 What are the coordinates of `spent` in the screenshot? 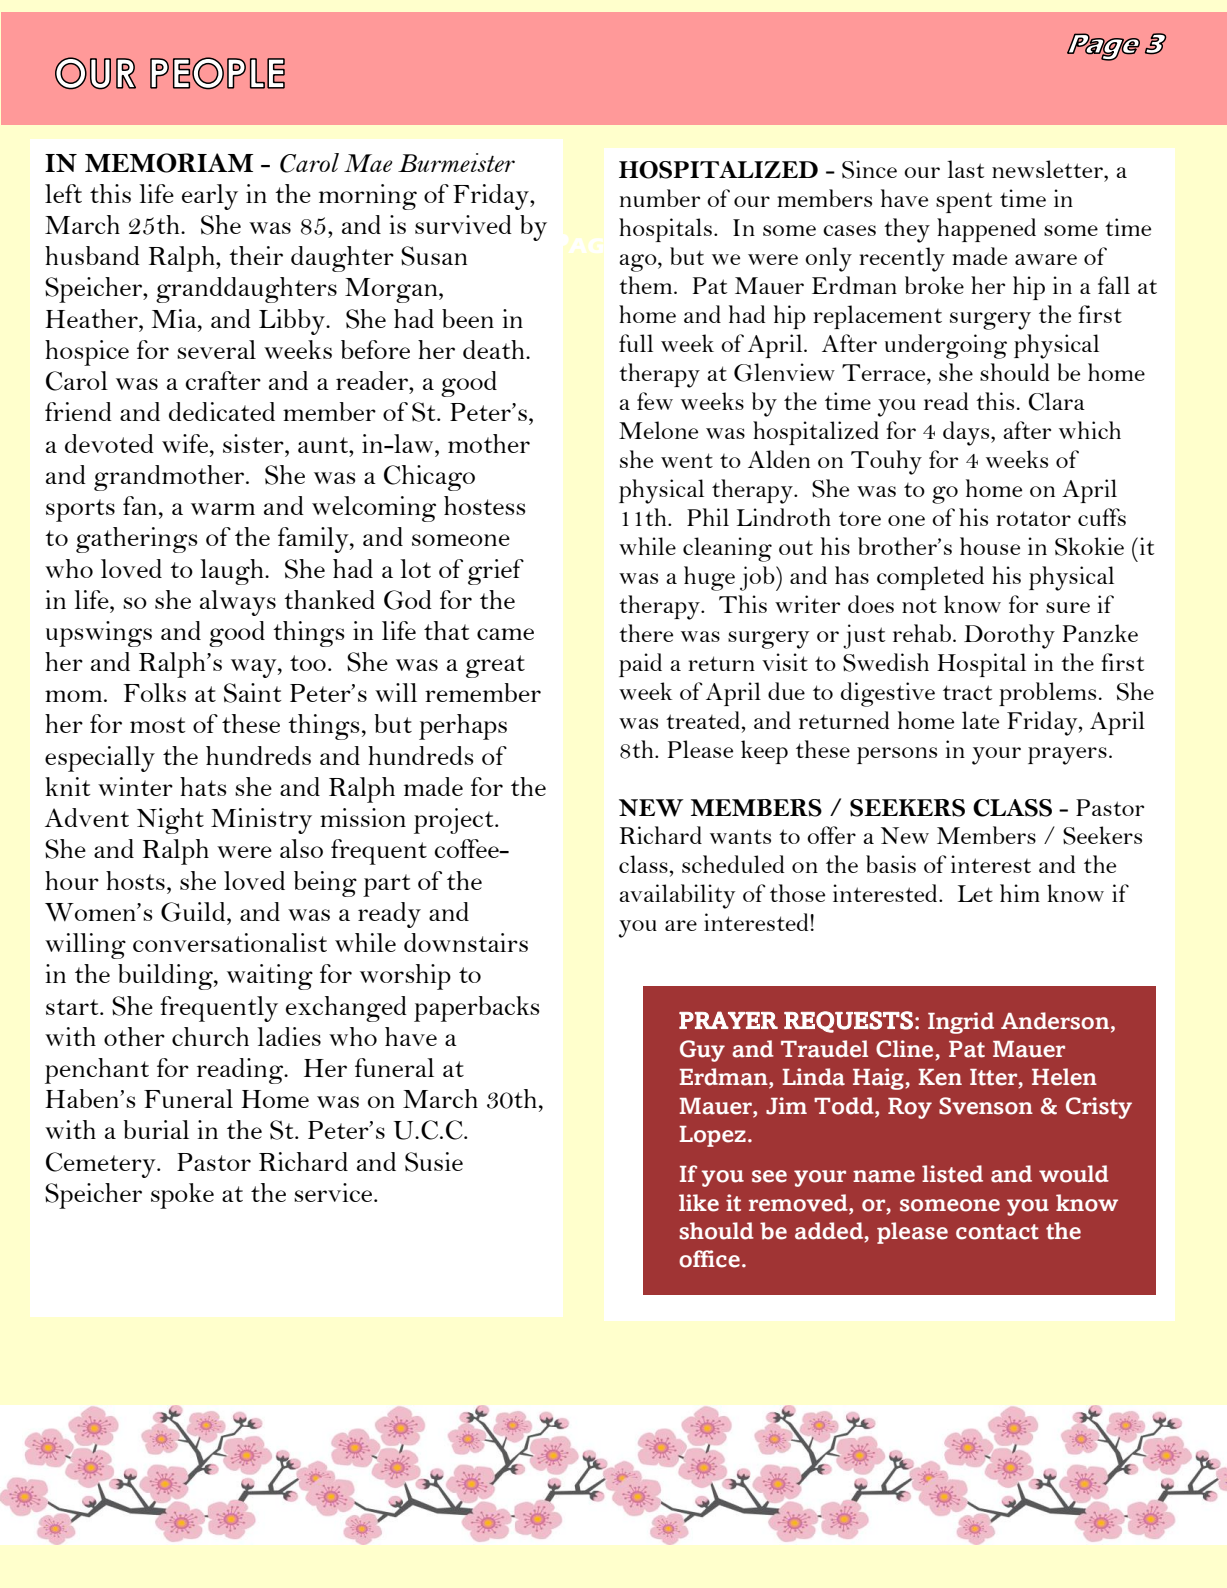 It's located at (964, 202).
